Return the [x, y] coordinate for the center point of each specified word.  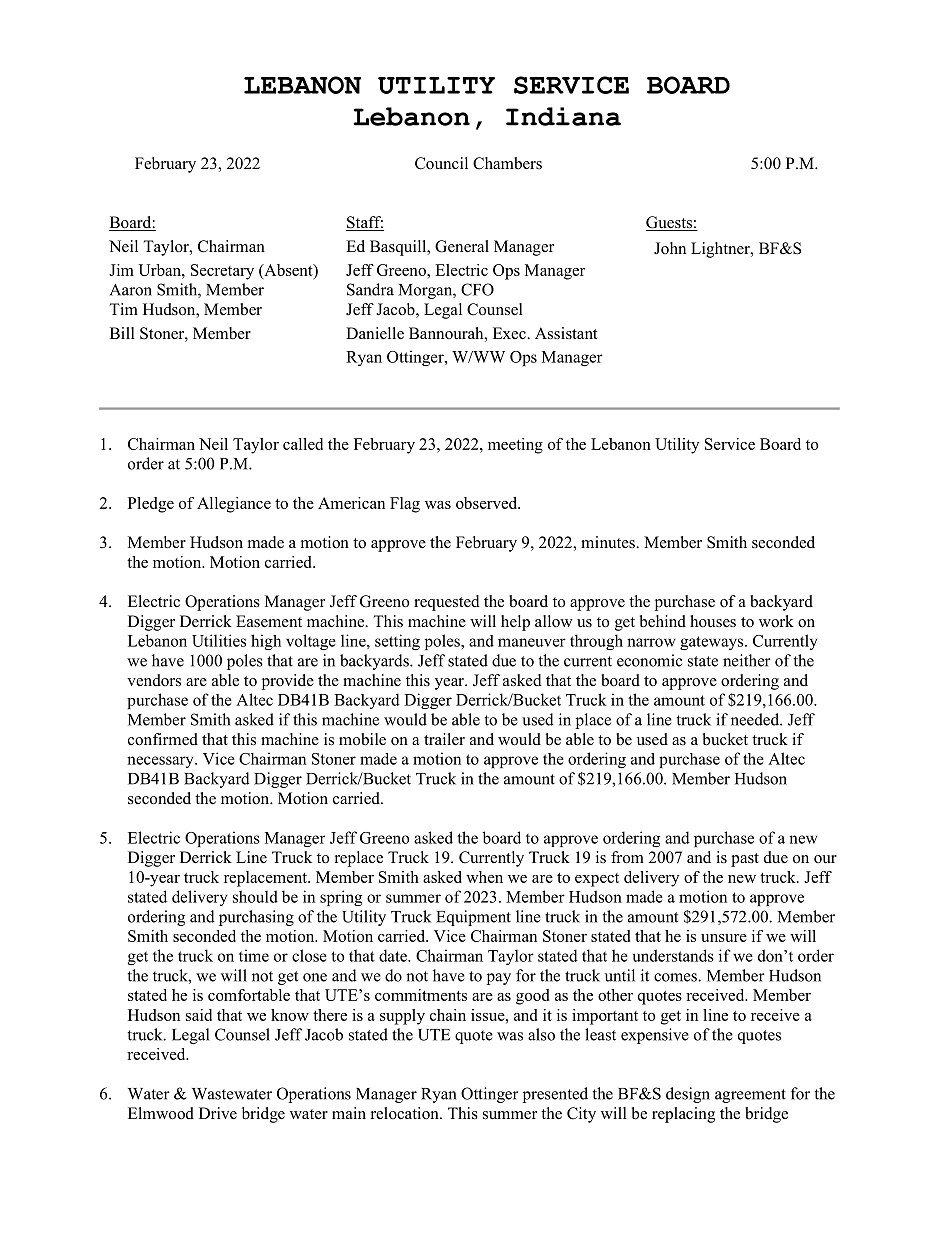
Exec [510, 333]
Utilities [219, 640]
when [484, 877]
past [745, 860]
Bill [122, 333]
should [255, 896]
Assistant [566, 333]
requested [447, 603]
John [670, 248]
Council [441, 163]
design [688, 1095]
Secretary [222, 272]
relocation [406, 1113]
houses [713, 621]
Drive [218, 1113]
